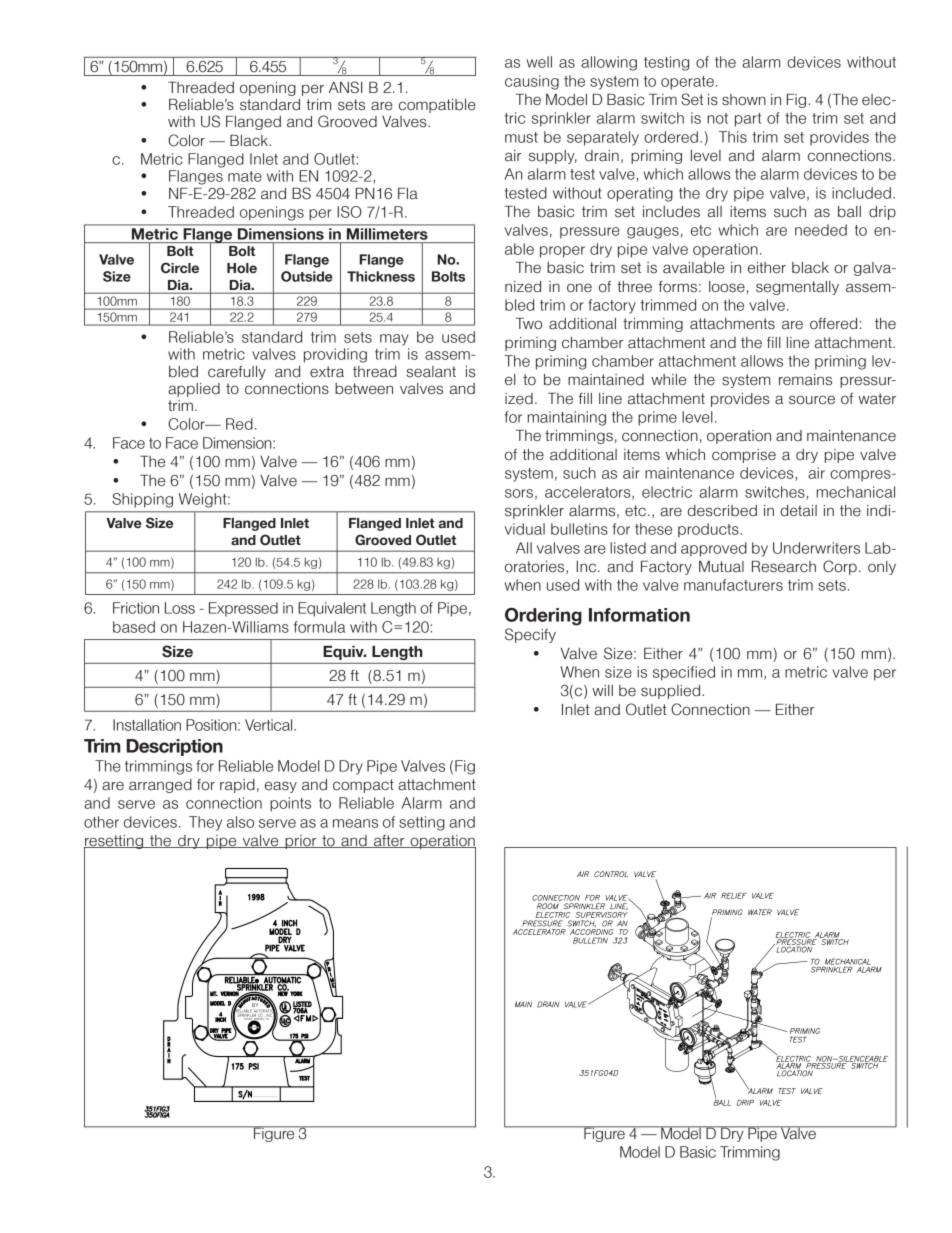 The width and height of the page is (952, 1233). What do you see at coordinates (389, 841) in the page?
I see `after` at bounding box center [389, 841].
